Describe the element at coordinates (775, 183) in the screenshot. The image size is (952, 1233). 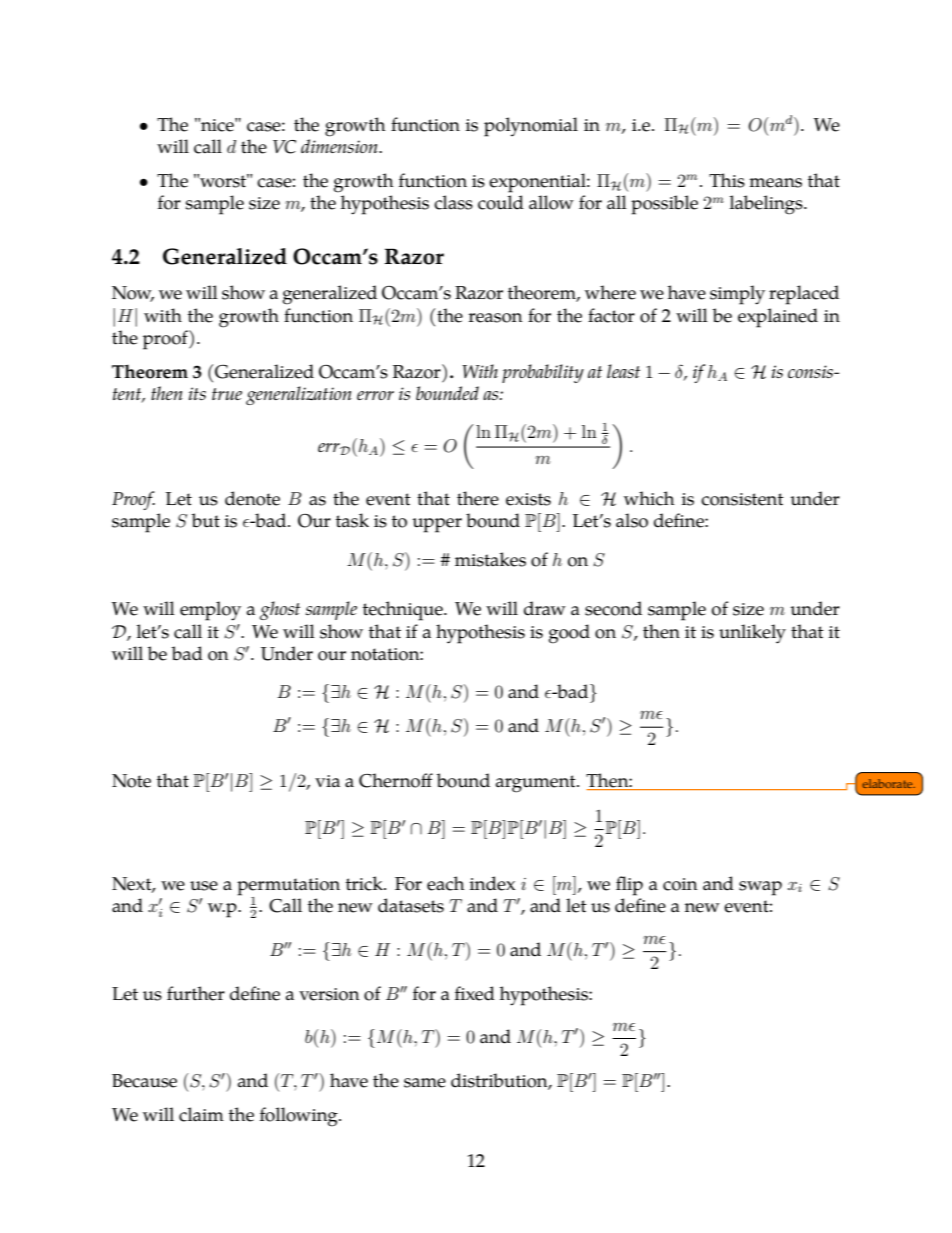
I see `means` at that location.
